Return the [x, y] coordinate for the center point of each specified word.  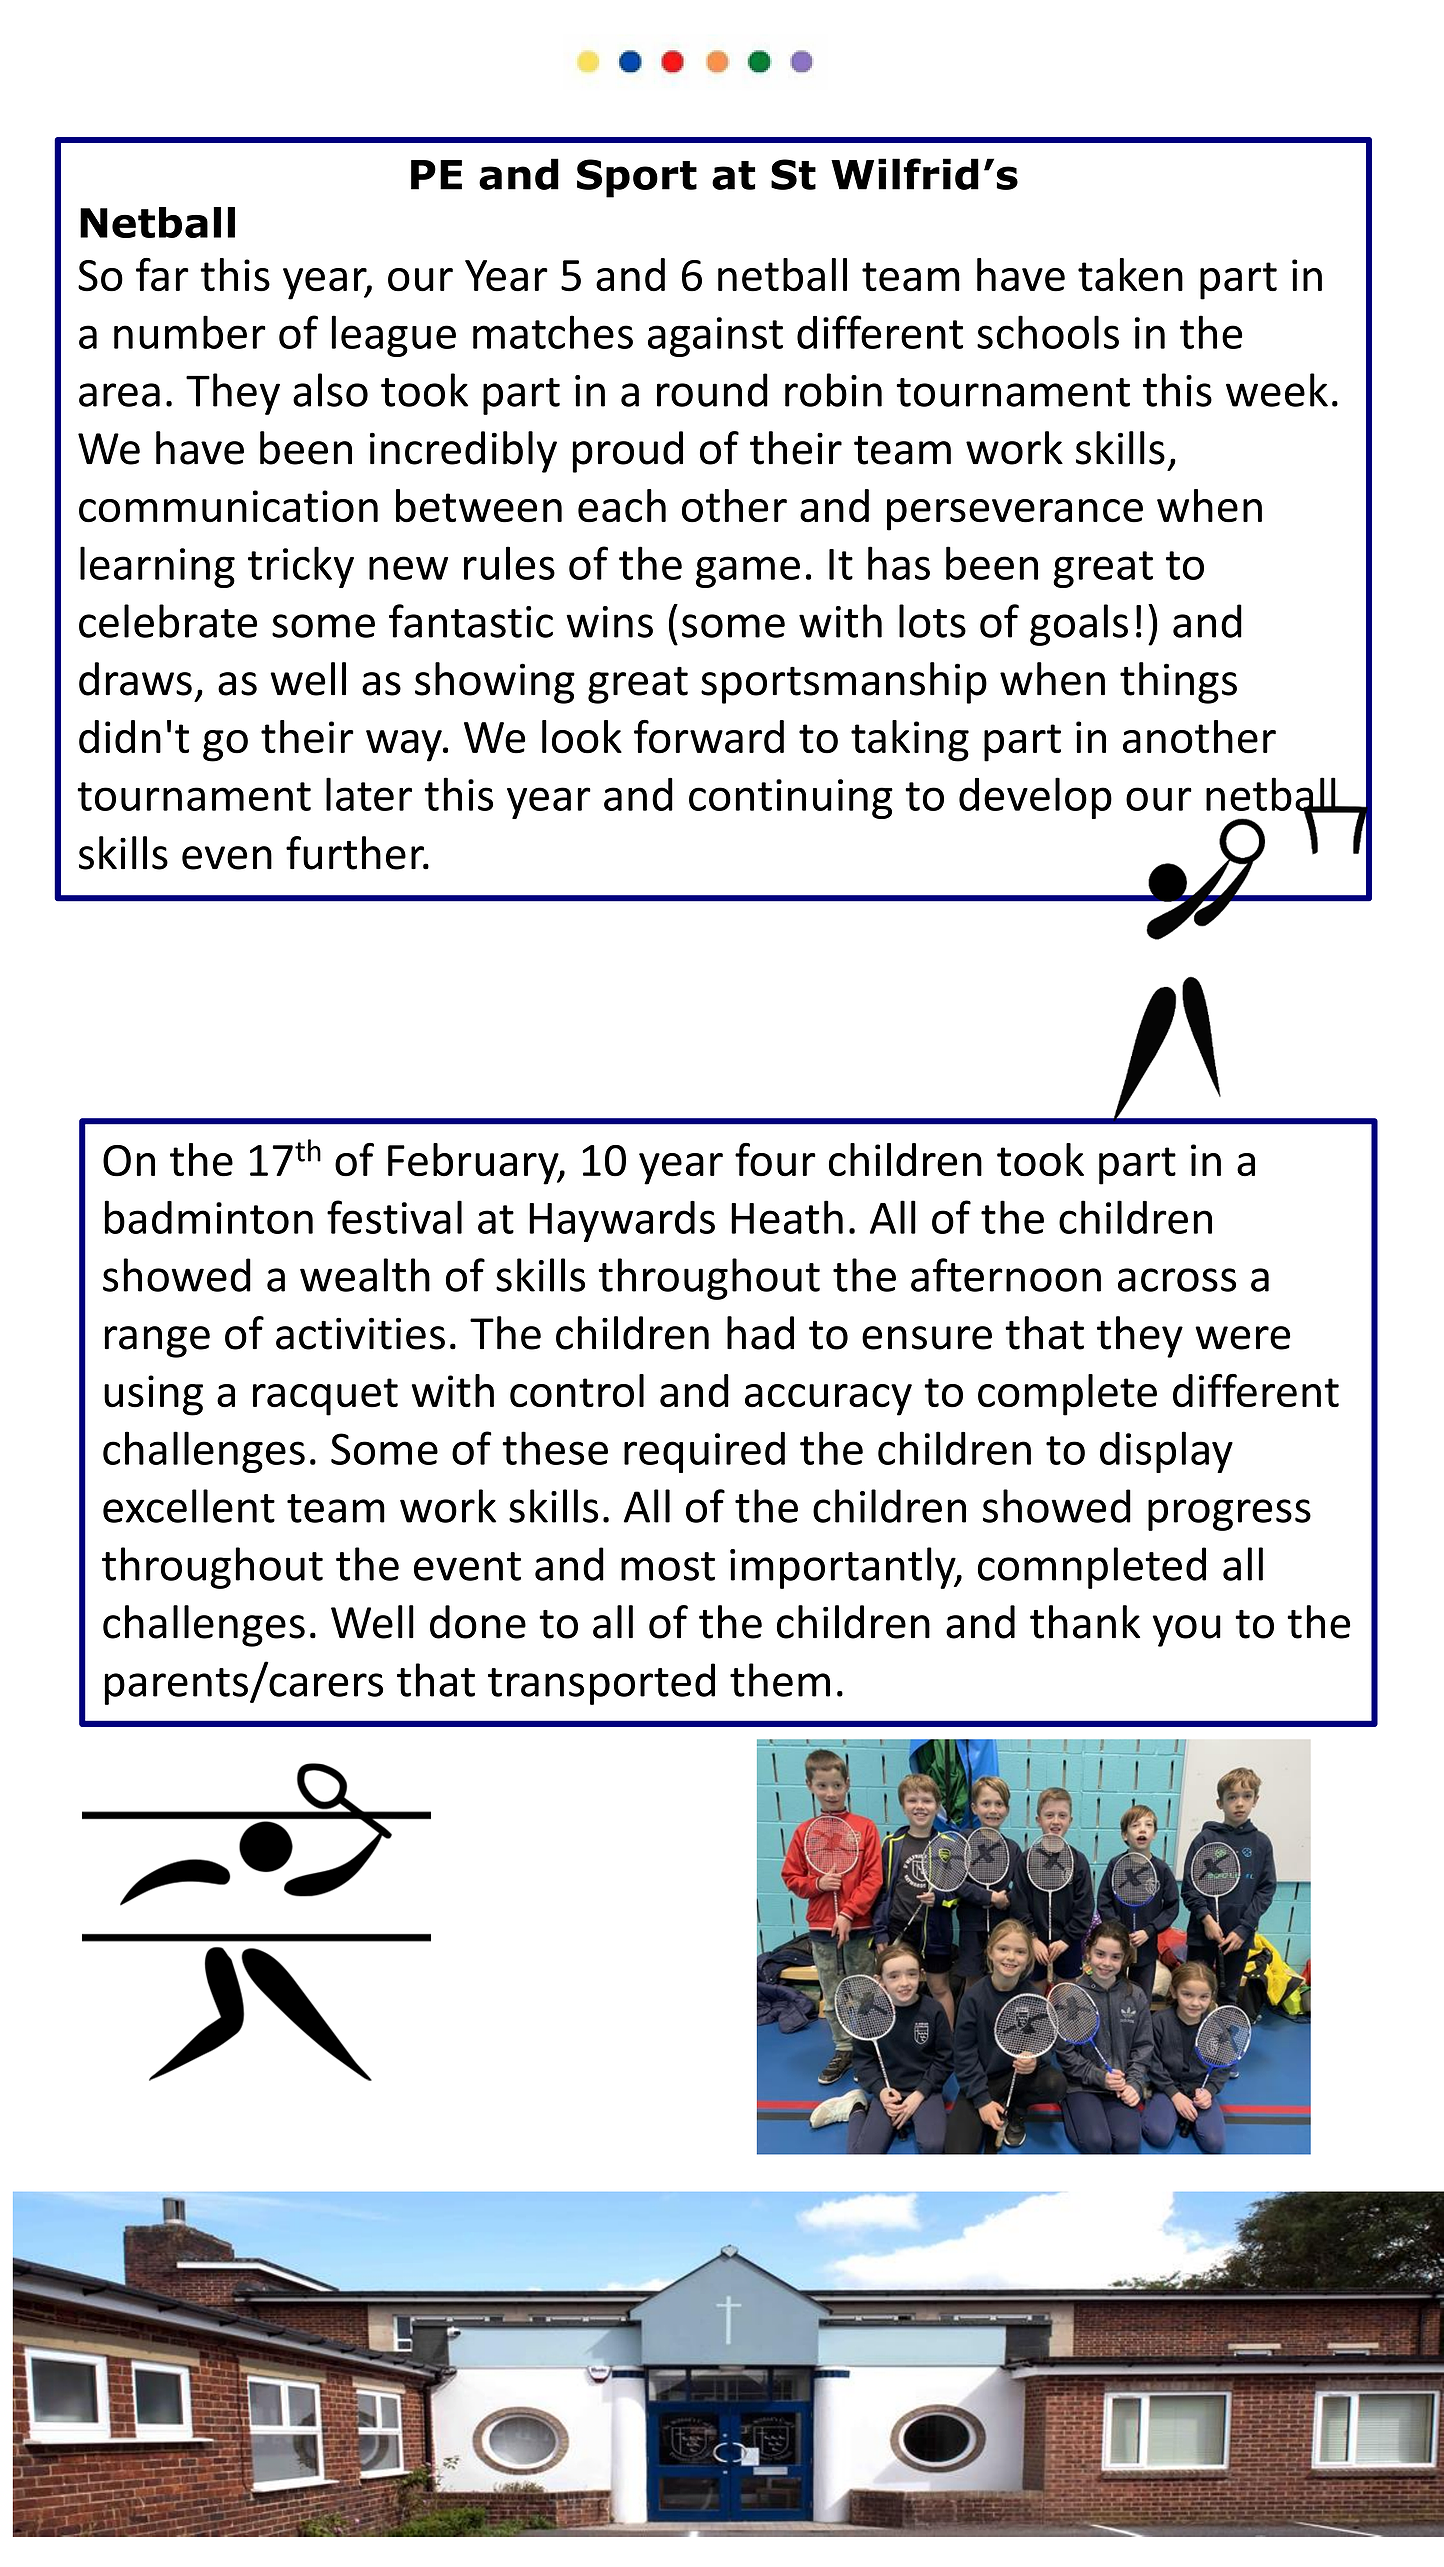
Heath [787, 1217]
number [190, 332]
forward [709, 737]
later [369, 794]
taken [1130, 275]
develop [1035, 798]
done [478, 1622]
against [715, 337]
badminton [209, 1217]
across [1177, 1280]
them [780, 1680]
